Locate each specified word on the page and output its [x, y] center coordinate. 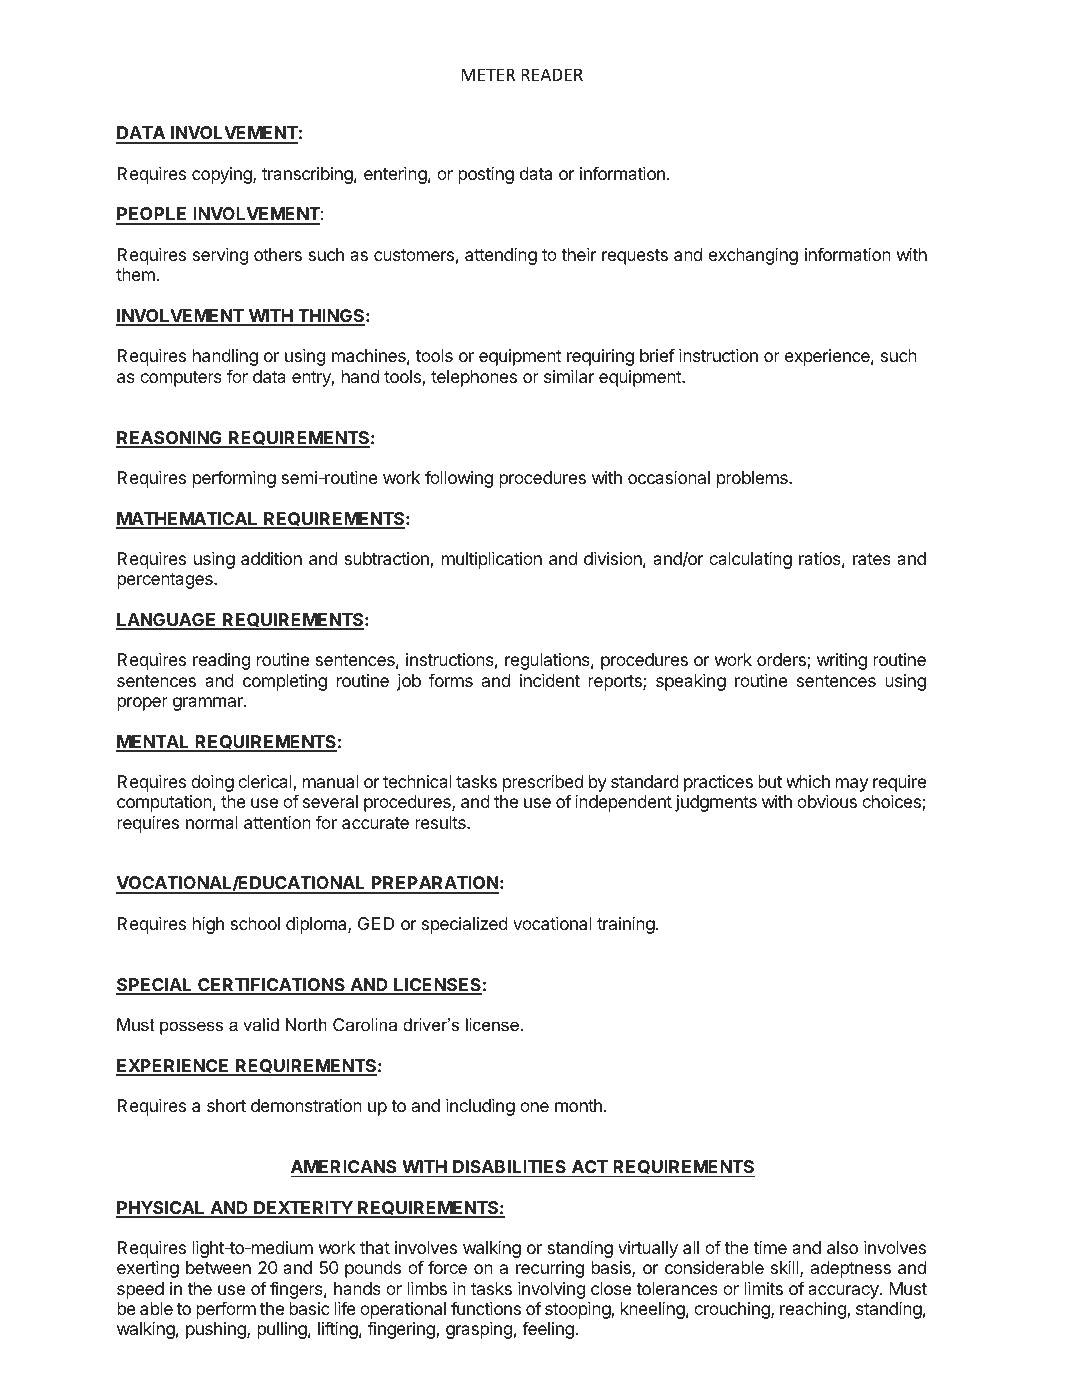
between [218, 1267]
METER [488, 74]
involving [551, 1292]
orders [782, 661]
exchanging [753, 256]
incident [550, 680]
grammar [209, 704]
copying [223, 175]
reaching [814, 1310]
